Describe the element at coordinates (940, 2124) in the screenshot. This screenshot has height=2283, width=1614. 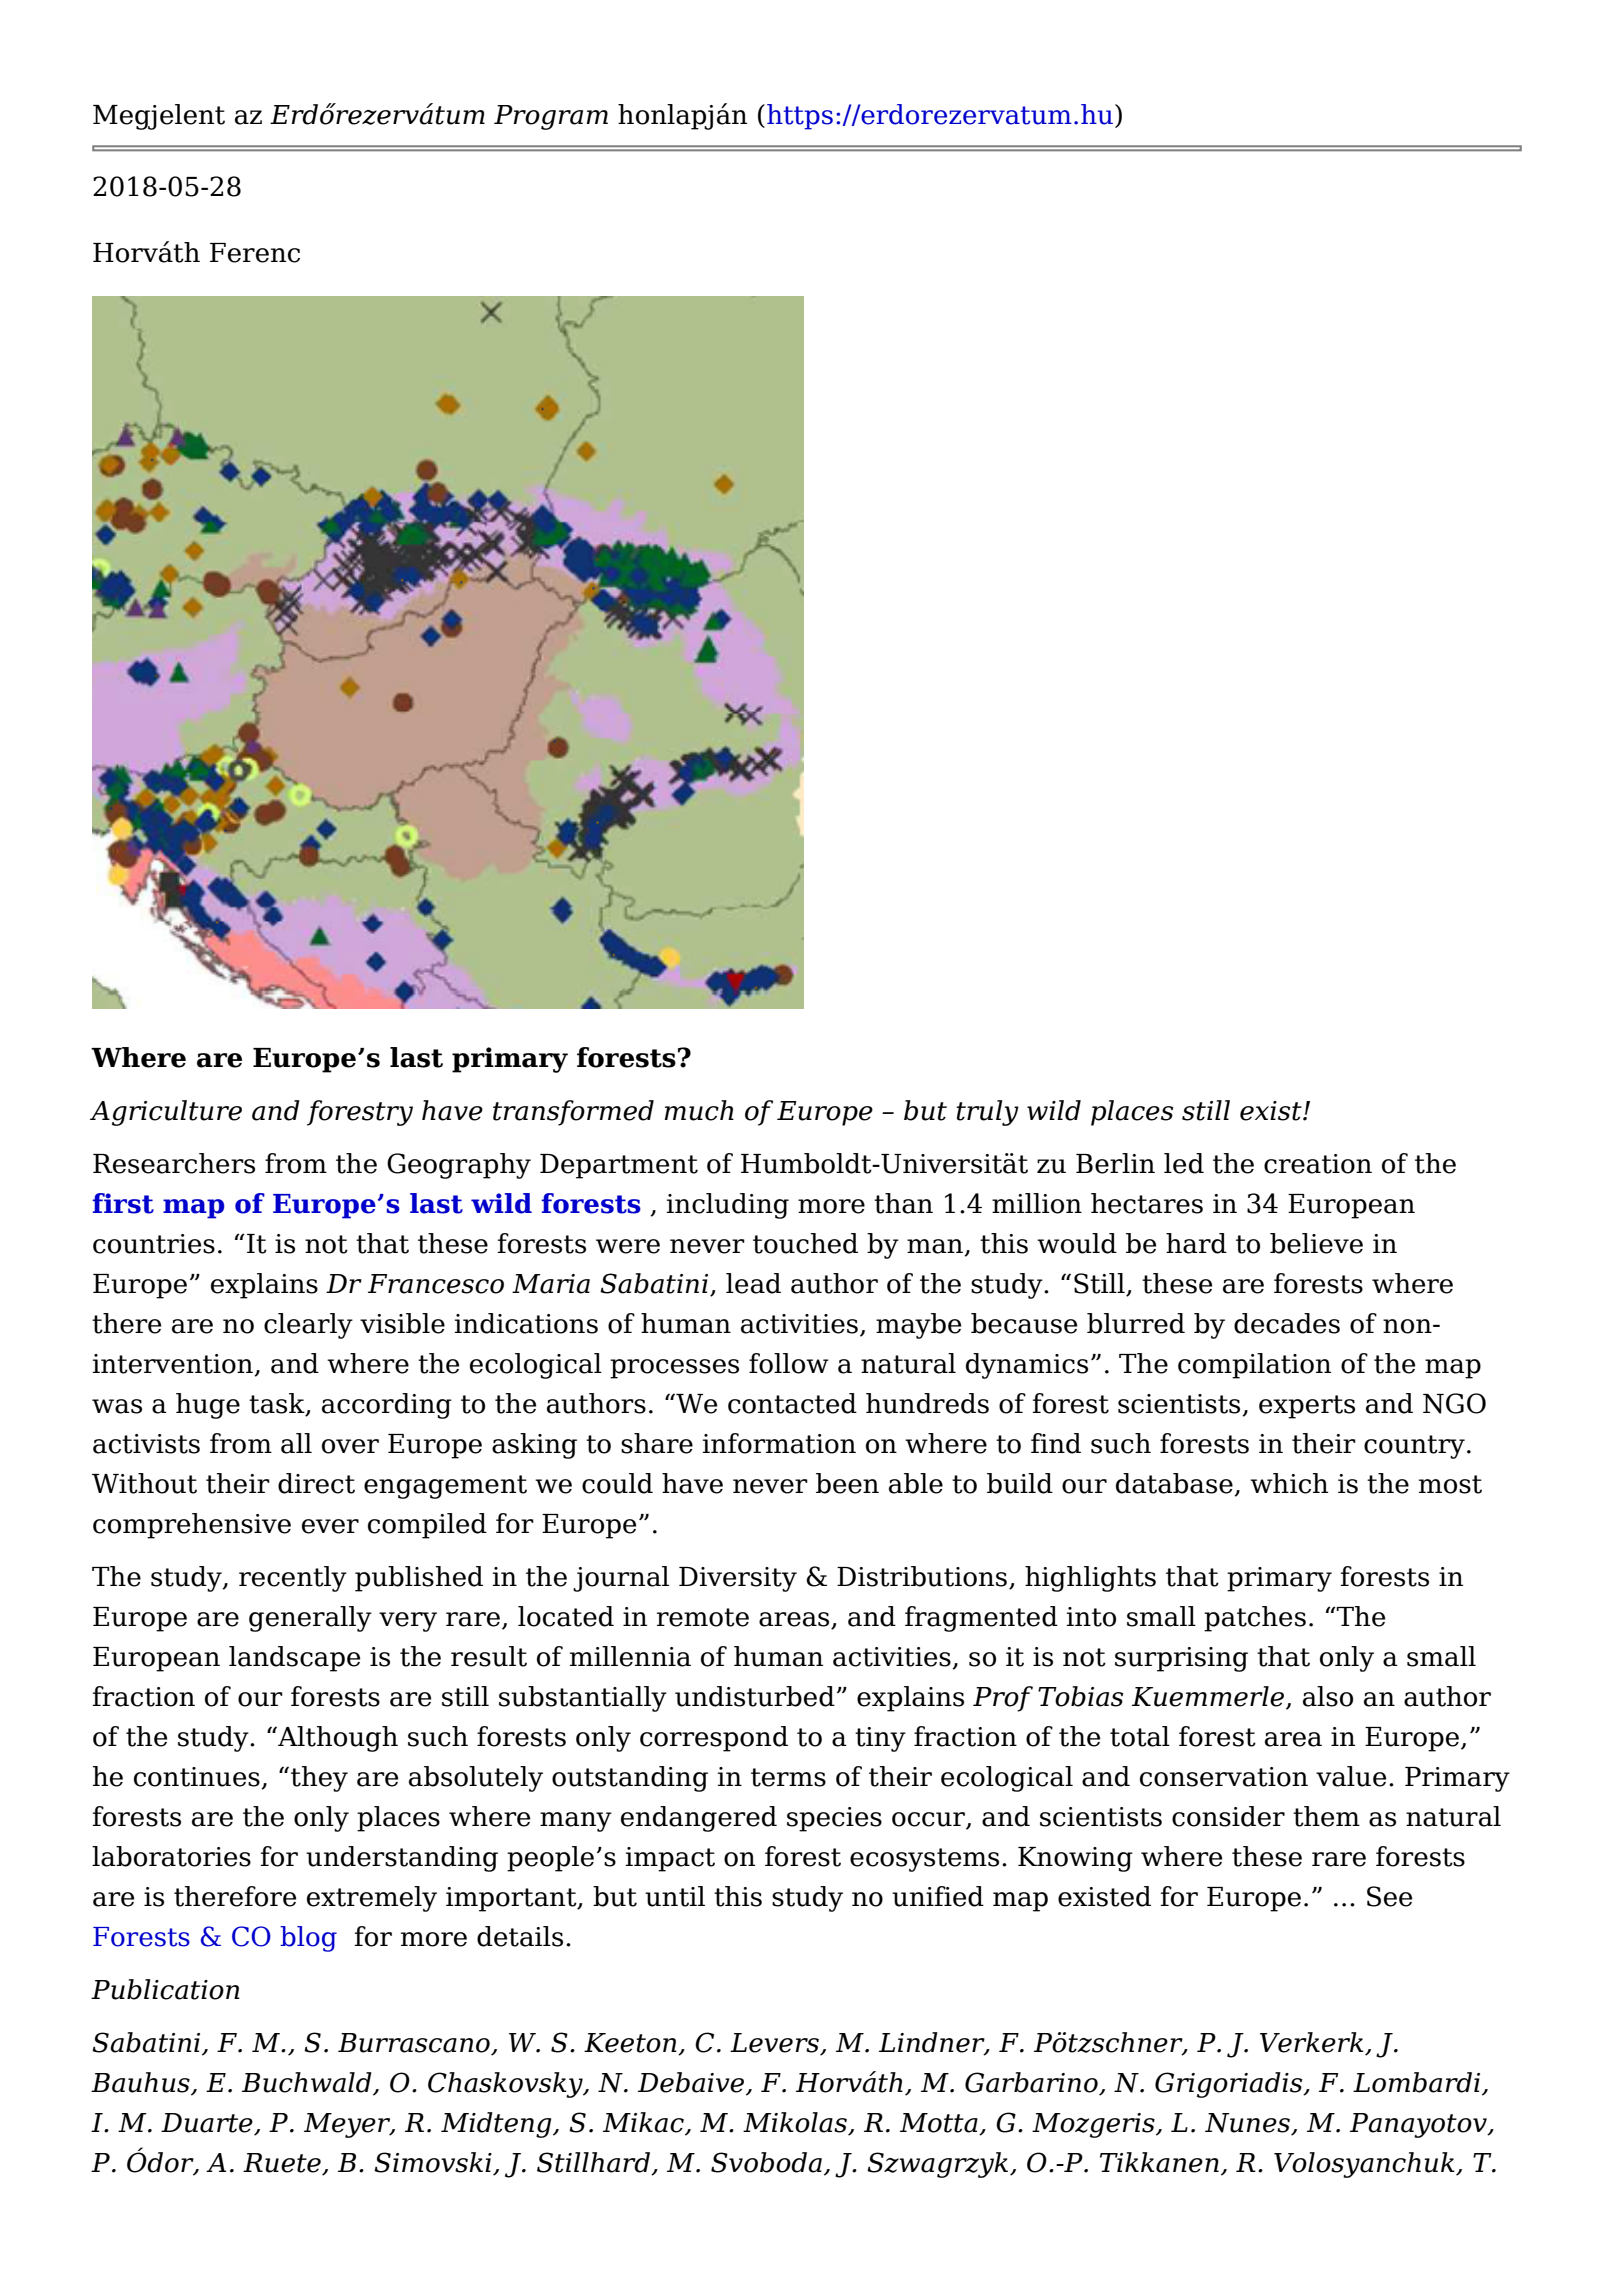
I see `Motta` at that location.
